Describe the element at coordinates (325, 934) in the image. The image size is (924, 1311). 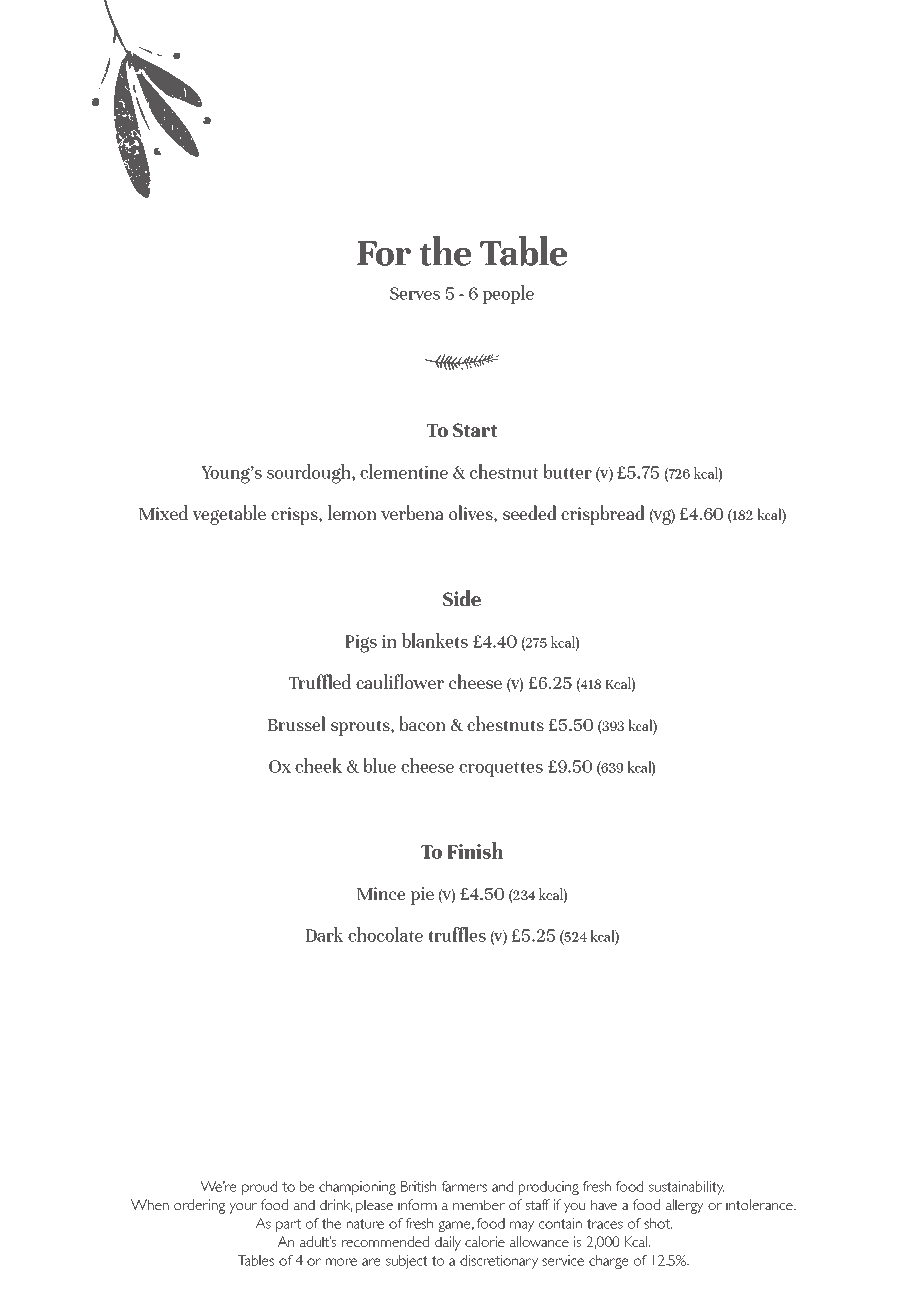
I see `Dark` at that location.
